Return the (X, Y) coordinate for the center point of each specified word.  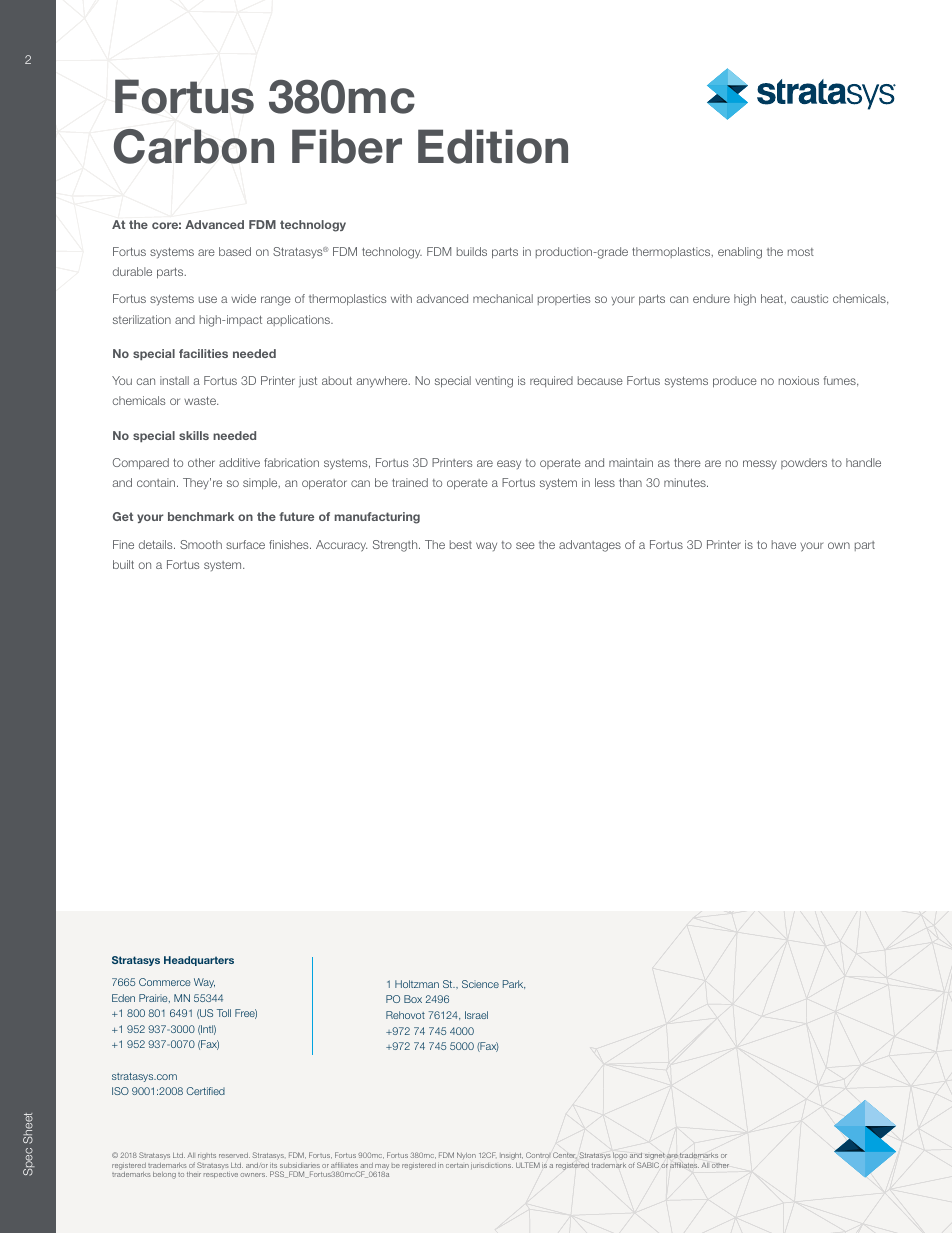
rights (207, 1158)
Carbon (194, 146)
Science (480, 984)
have (784, 544)
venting (494, 382)
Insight (511, 1156)
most (801, 252)
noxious (799, 380)
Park (514, 984)
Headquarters (199, 961)
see (525, 545)
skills (194, 435)
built (123, 564)
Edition (493, 146)
